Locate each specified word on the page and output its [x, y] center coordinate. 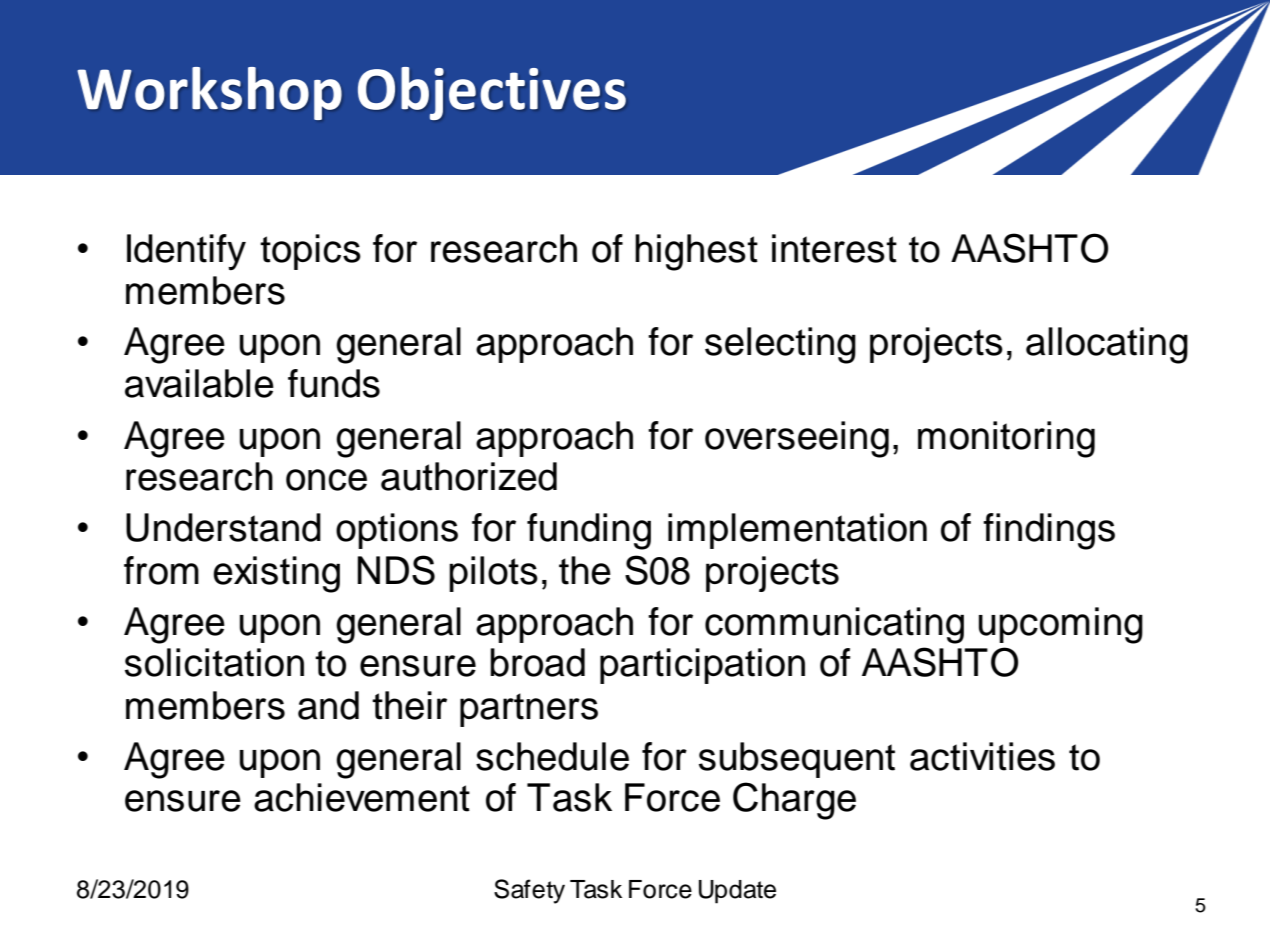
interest [834, 248]
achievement [362, 797]
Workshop [209, 93]
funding [589, 531]
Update [737, 892]
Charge [794, 801]
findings [1049, 531]
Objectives [492, 93]
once [326, 480]
